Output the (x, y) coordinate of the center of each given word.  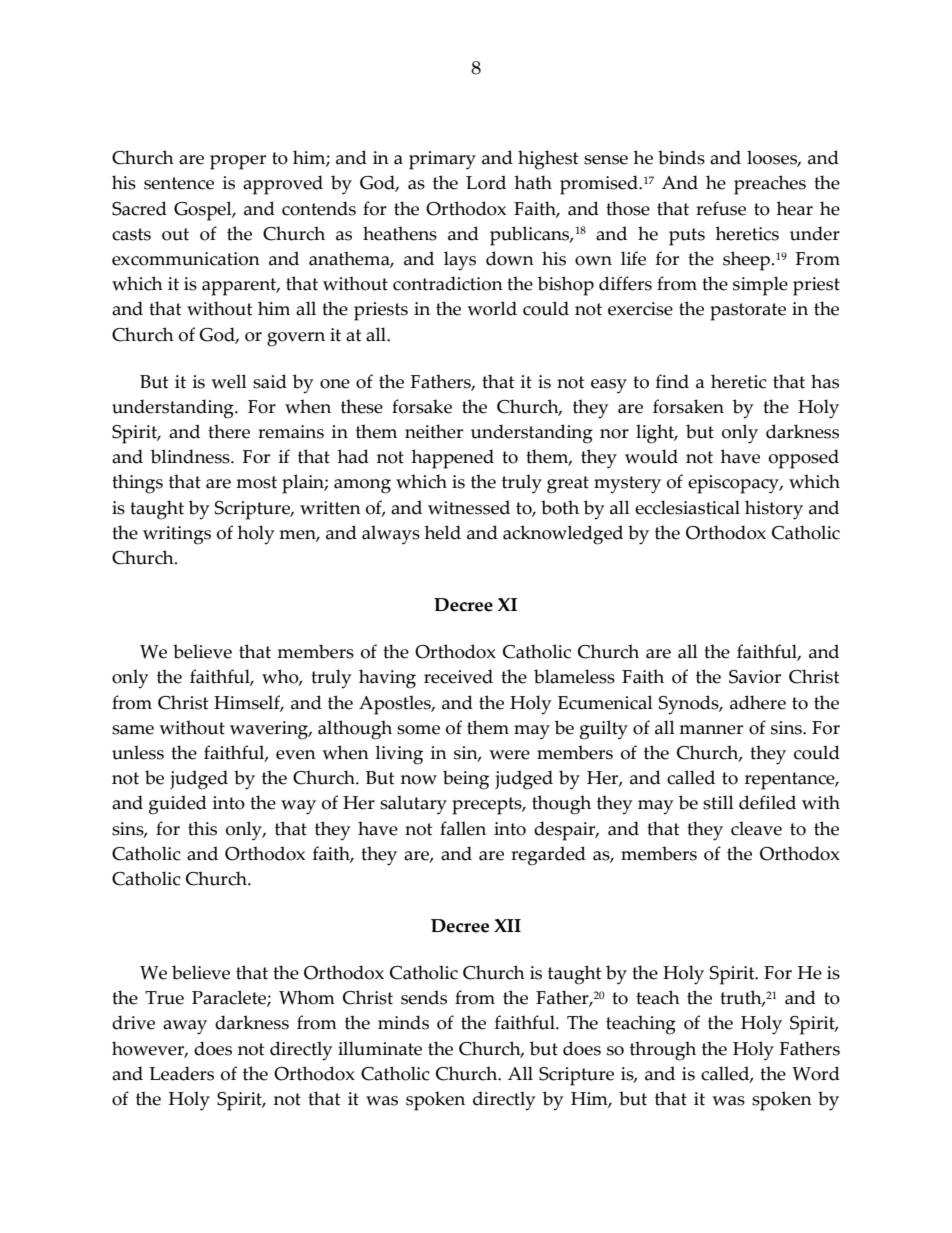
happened (453, 459)
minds (403, 1022)
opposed (804, 459)
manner (711, 730)
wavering (270, 730)
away (185, 1027)
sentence (179, 183)
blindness (191, 456)
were (509, 755)
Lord (486, 182)
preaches (770, 185)
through (663, 1051)
